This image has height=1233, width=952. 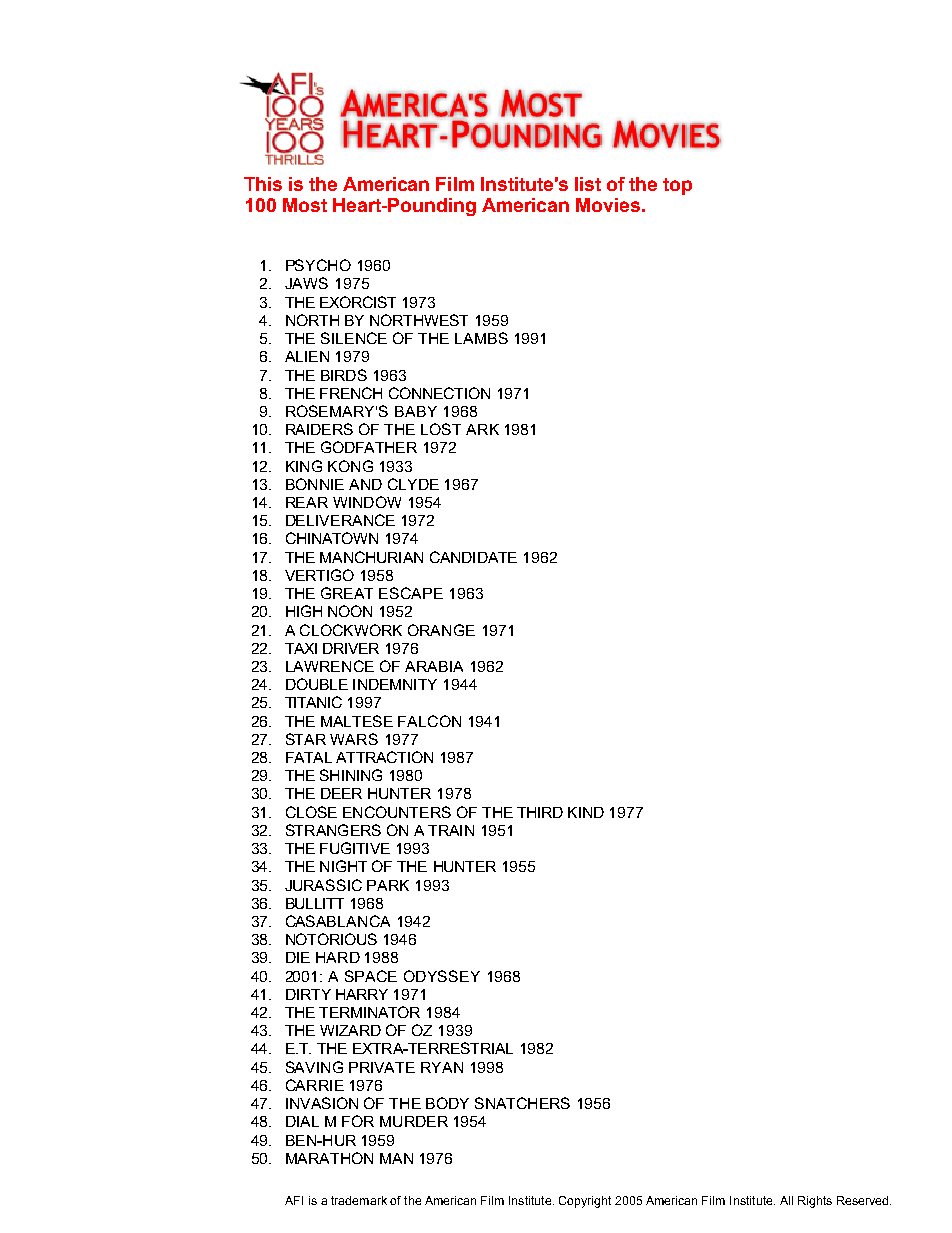 What do you see at coordinates (586, 812) in the image?
I see `KIND` at bounding box center [586, 812].
